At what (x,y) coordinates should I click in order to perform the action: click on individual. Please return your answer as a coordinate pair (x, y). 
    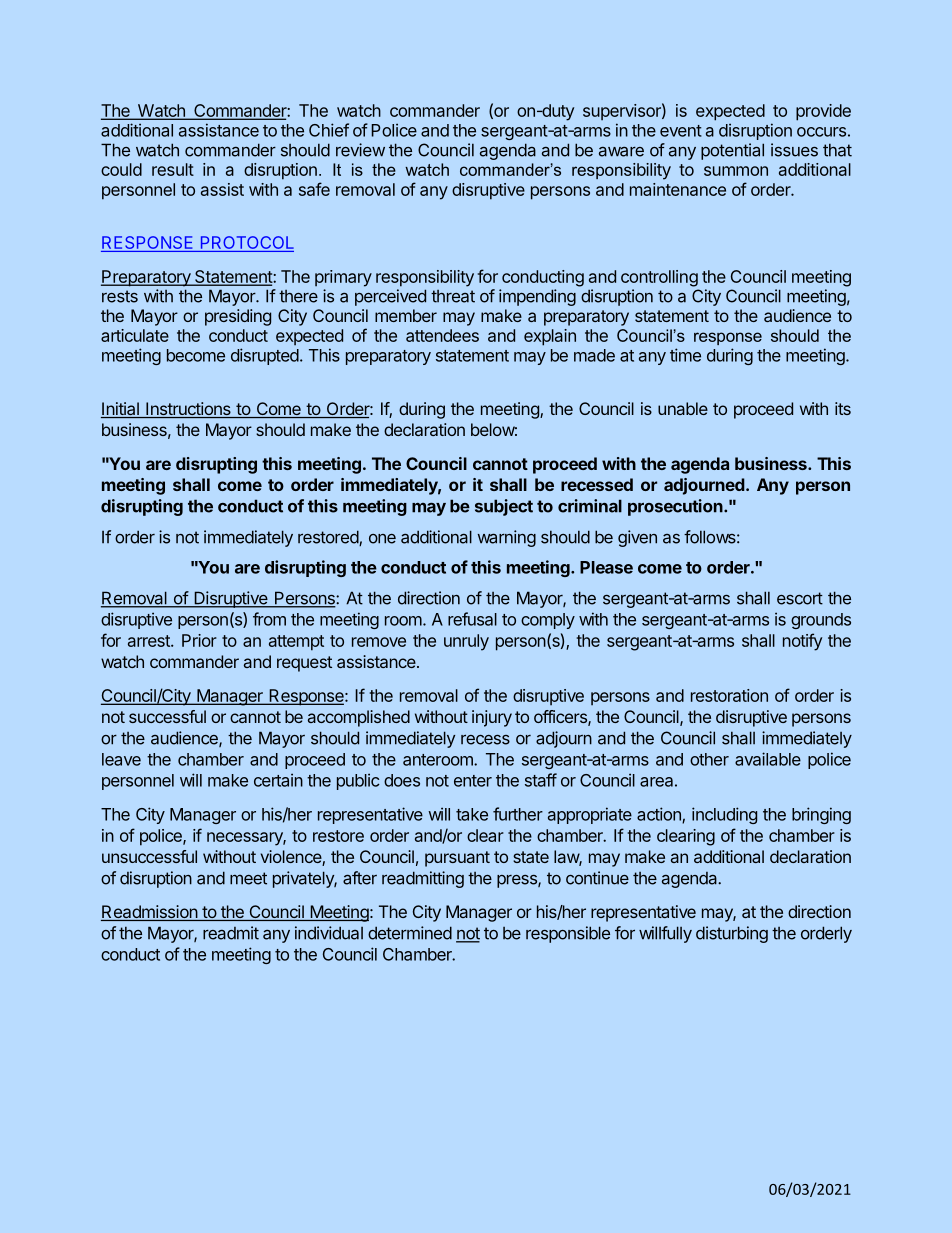
    Looking at the image, I should click on (329, 933).
